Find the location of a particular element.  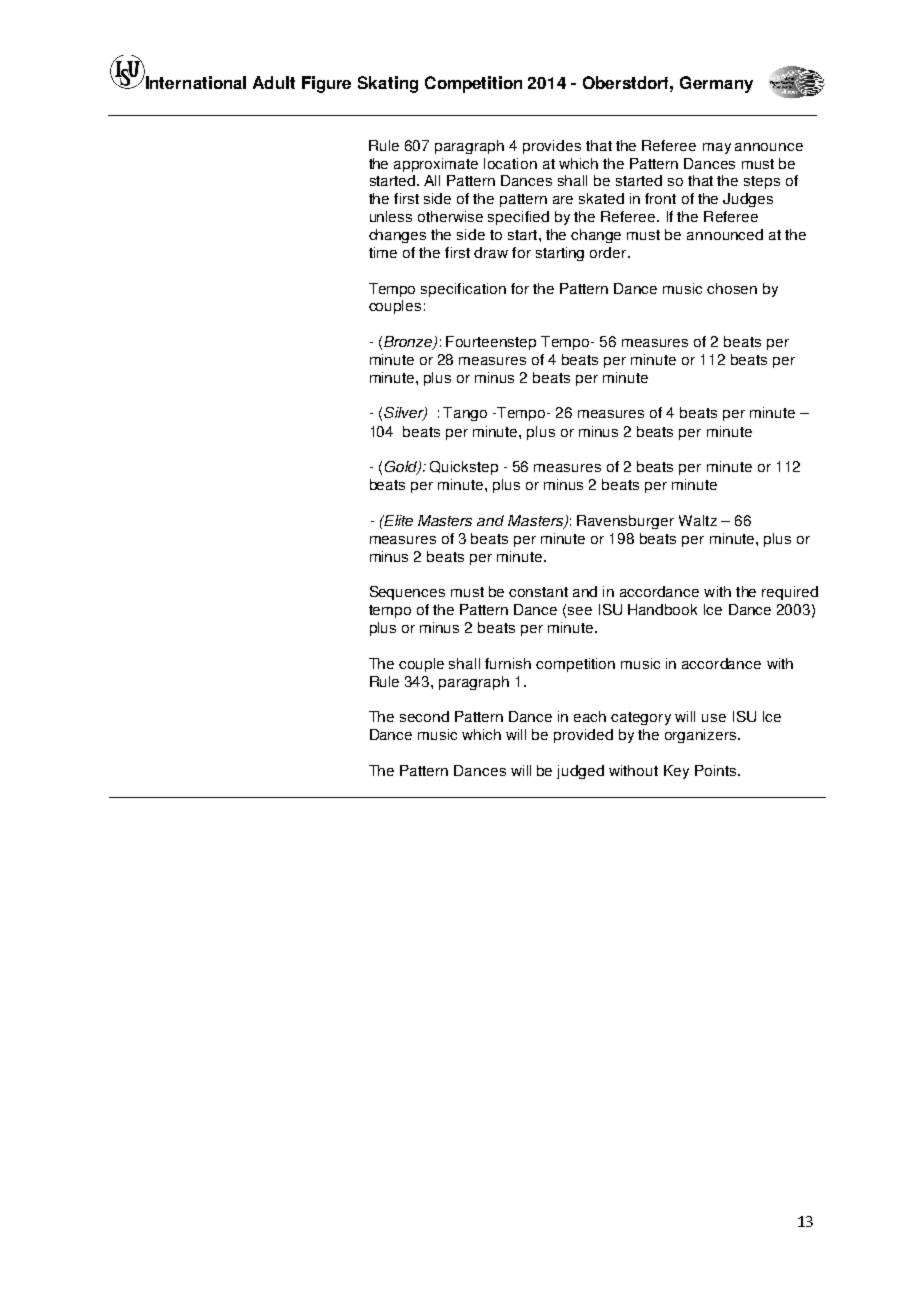

Tango is located at coordinates (465, 414).
